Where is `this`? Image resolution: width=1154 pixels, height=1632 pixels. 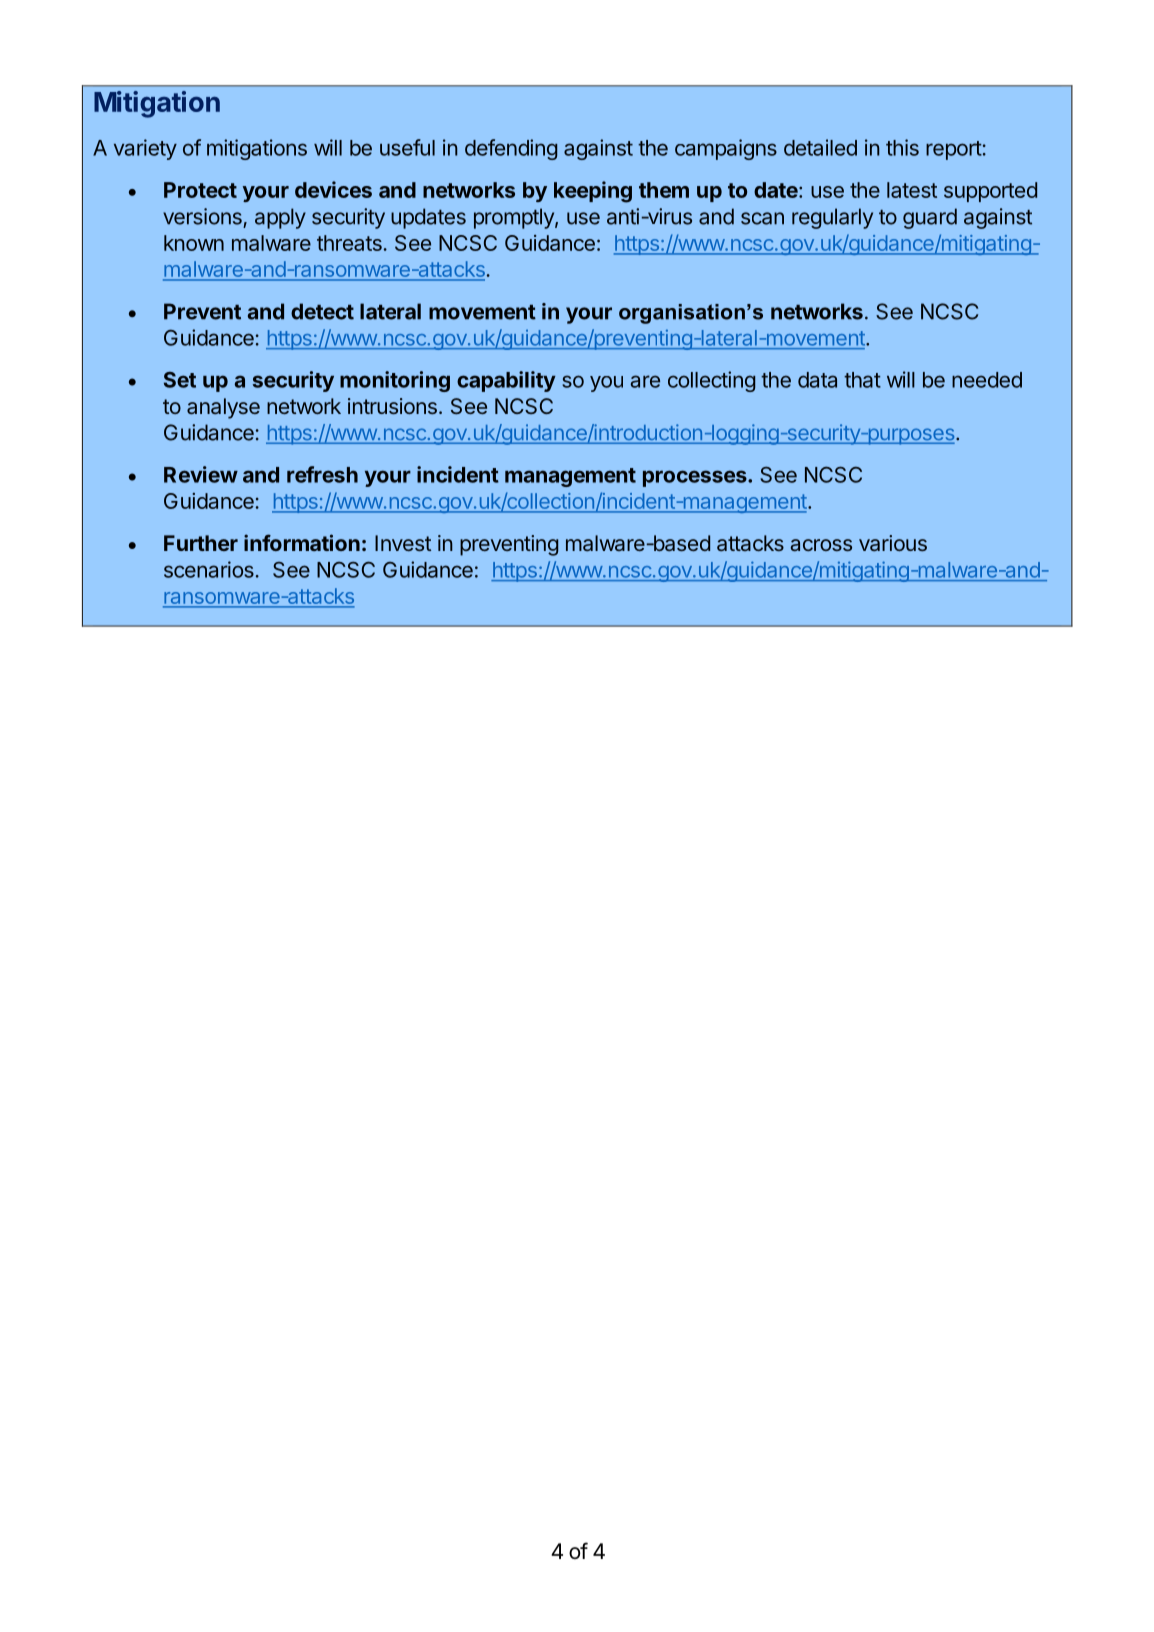
this is located at coordinates (902, 147).
